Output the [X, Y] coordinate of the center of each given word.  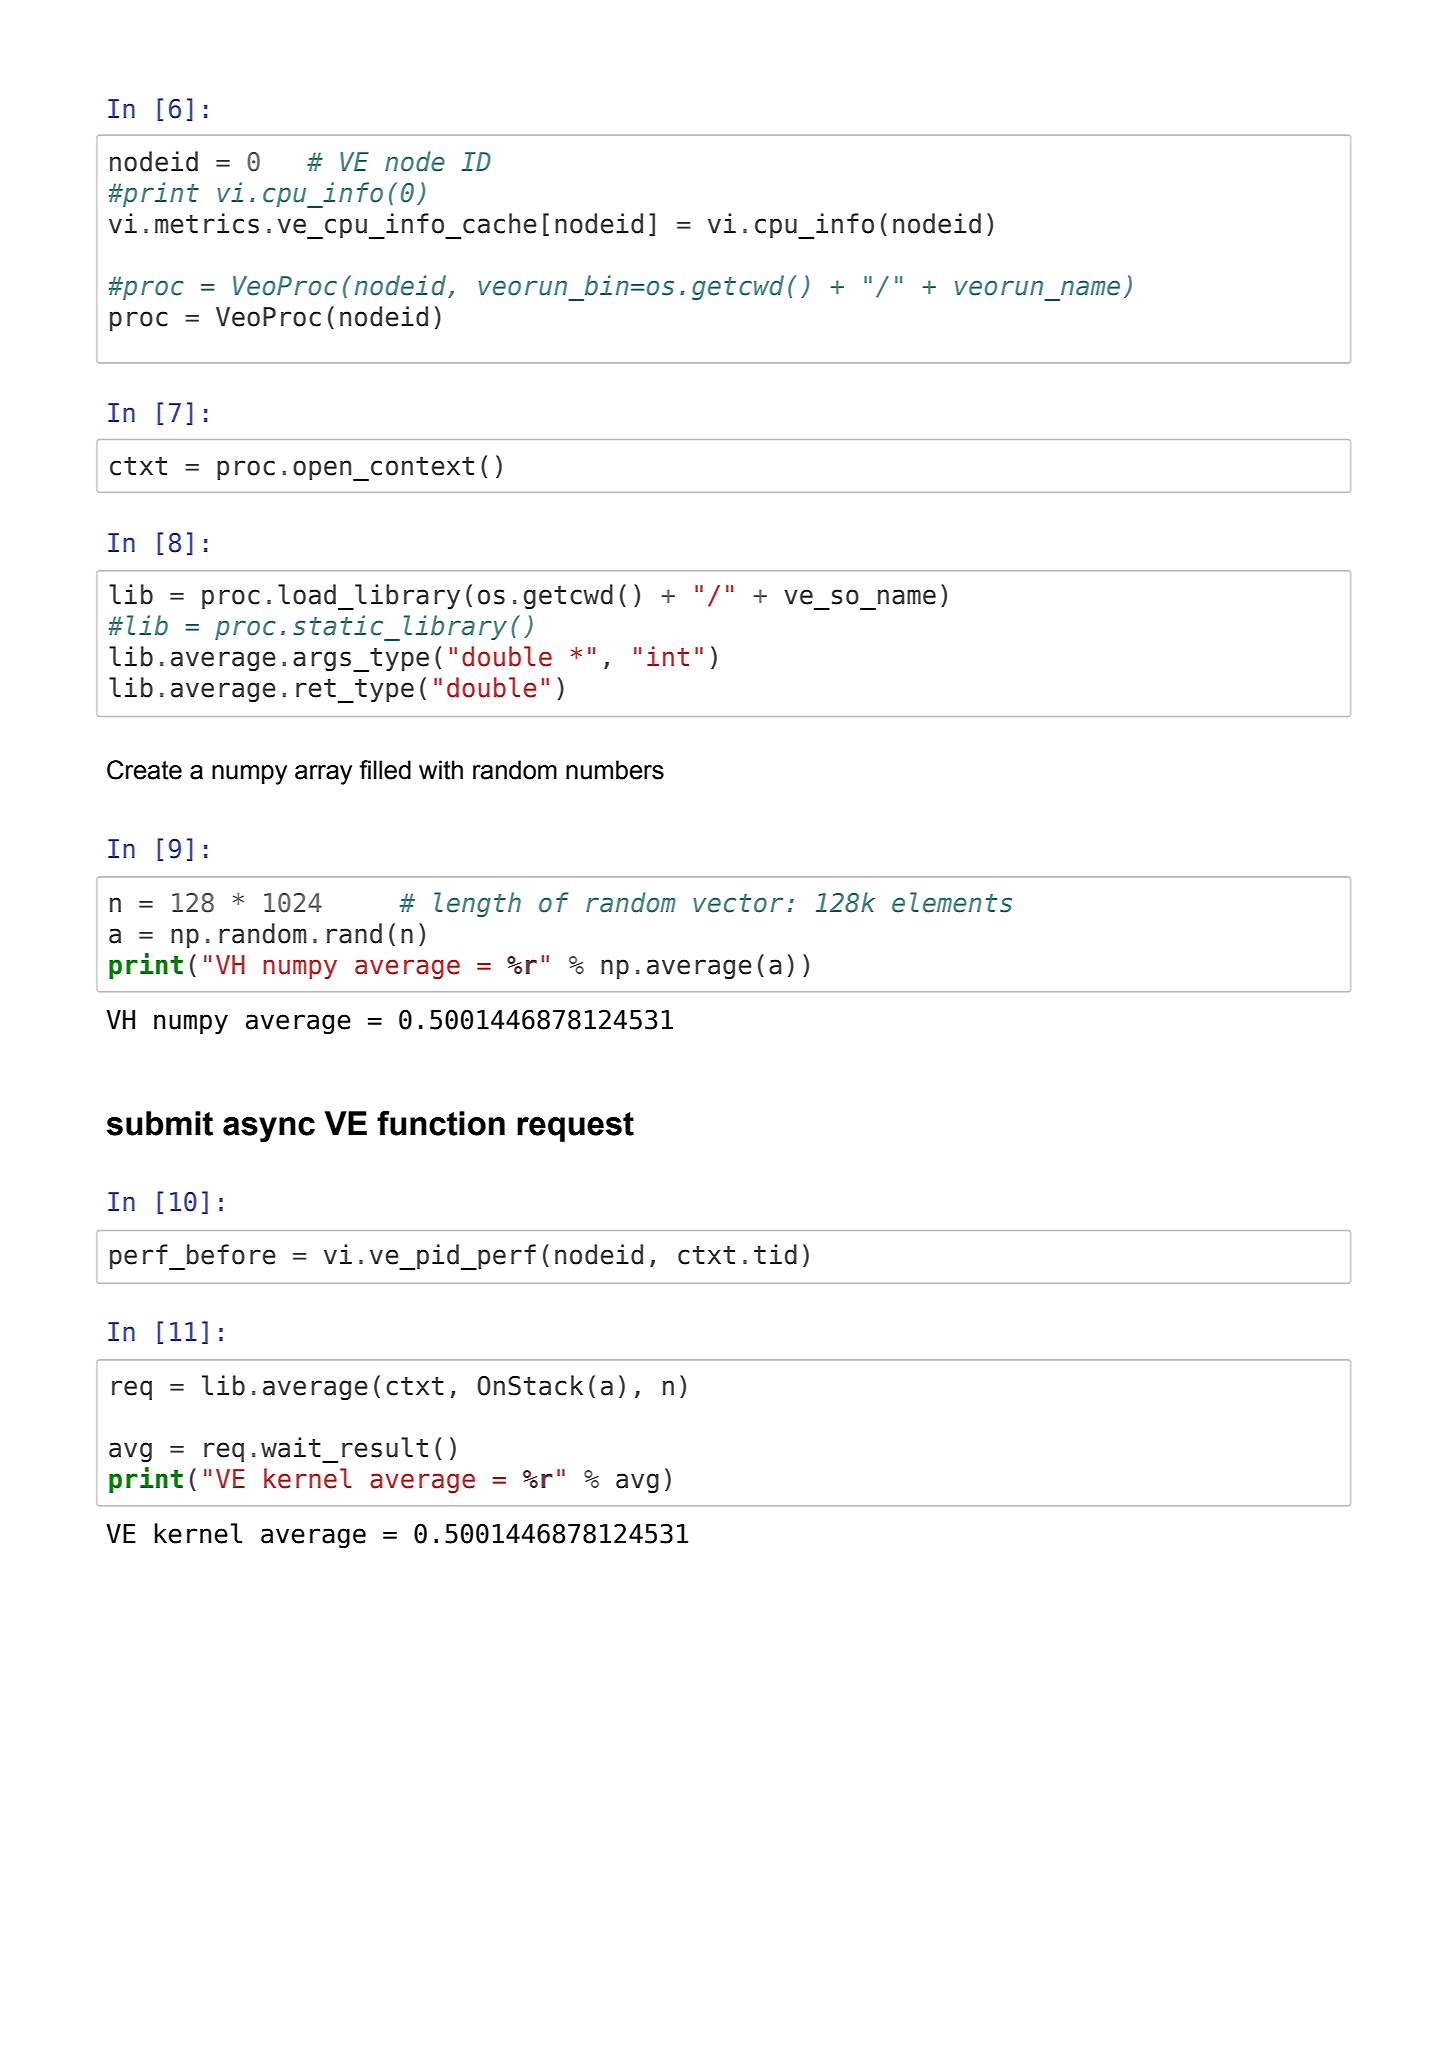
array [323, 775]
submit [160, 1123]
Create [144, 770]
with [441, 770]
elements [952, 902]
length [477, 904]
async [269, 1129]
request [575, 1127]
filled [385, 770]
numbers [615, 770]
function [441, 1123]
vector [738, 903]
